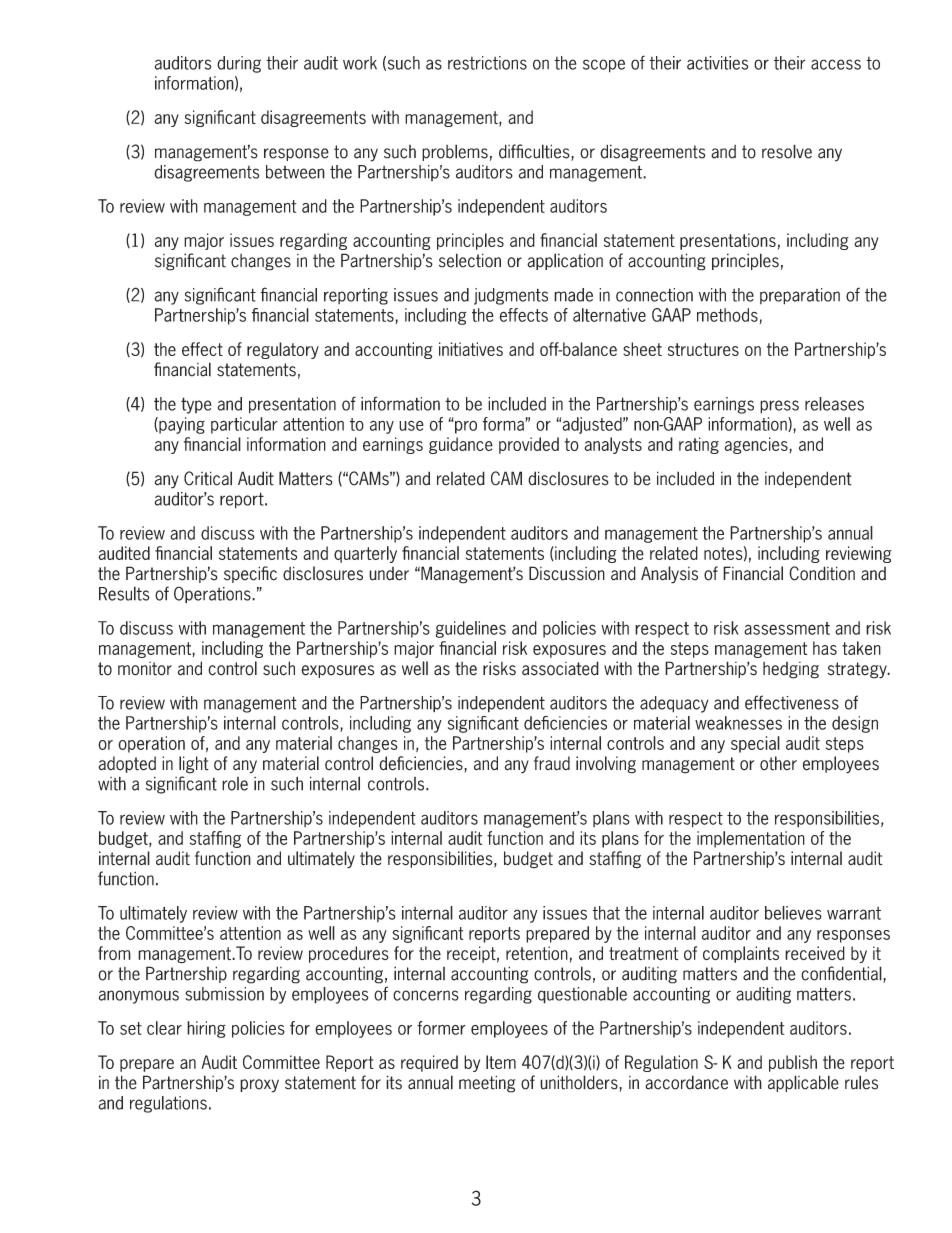  What do you see at coordinates (779, 407) in the screenshot?
I see `press` at bounding box center [779, 407].
